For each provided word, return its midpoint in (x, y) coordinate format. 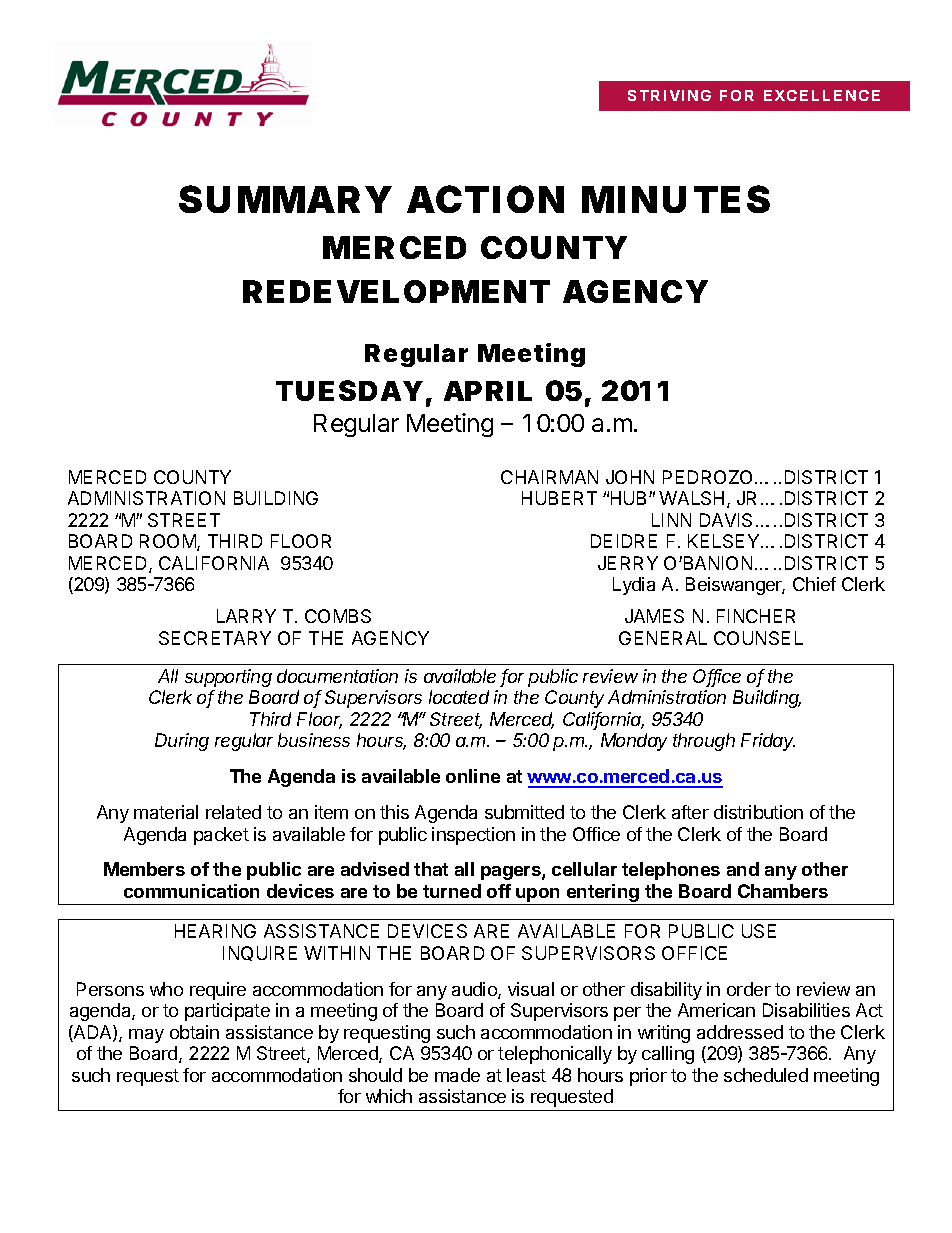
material (166, 812)
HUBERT (559, 498)
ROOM (169, 542)
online (473, 776)
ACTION (485, 199)
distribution (758, 812)
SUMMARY (285, 199)
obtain (194, 1032)
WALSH (691, 498)
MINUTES (676, 199)
